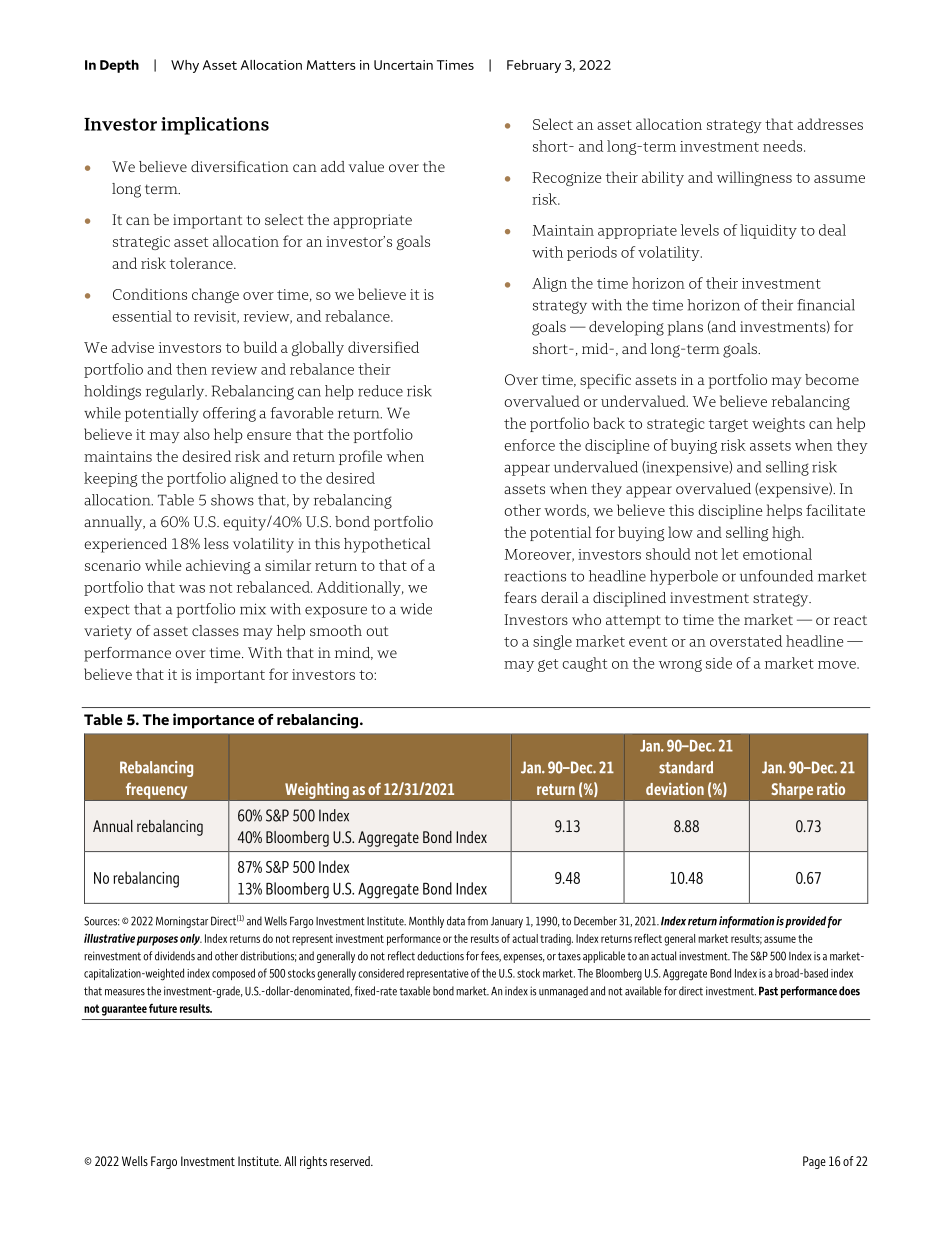  What do you see at coordinates (814, 1162) in the image?
I see `Page` at bounding box center [814, 1162].
